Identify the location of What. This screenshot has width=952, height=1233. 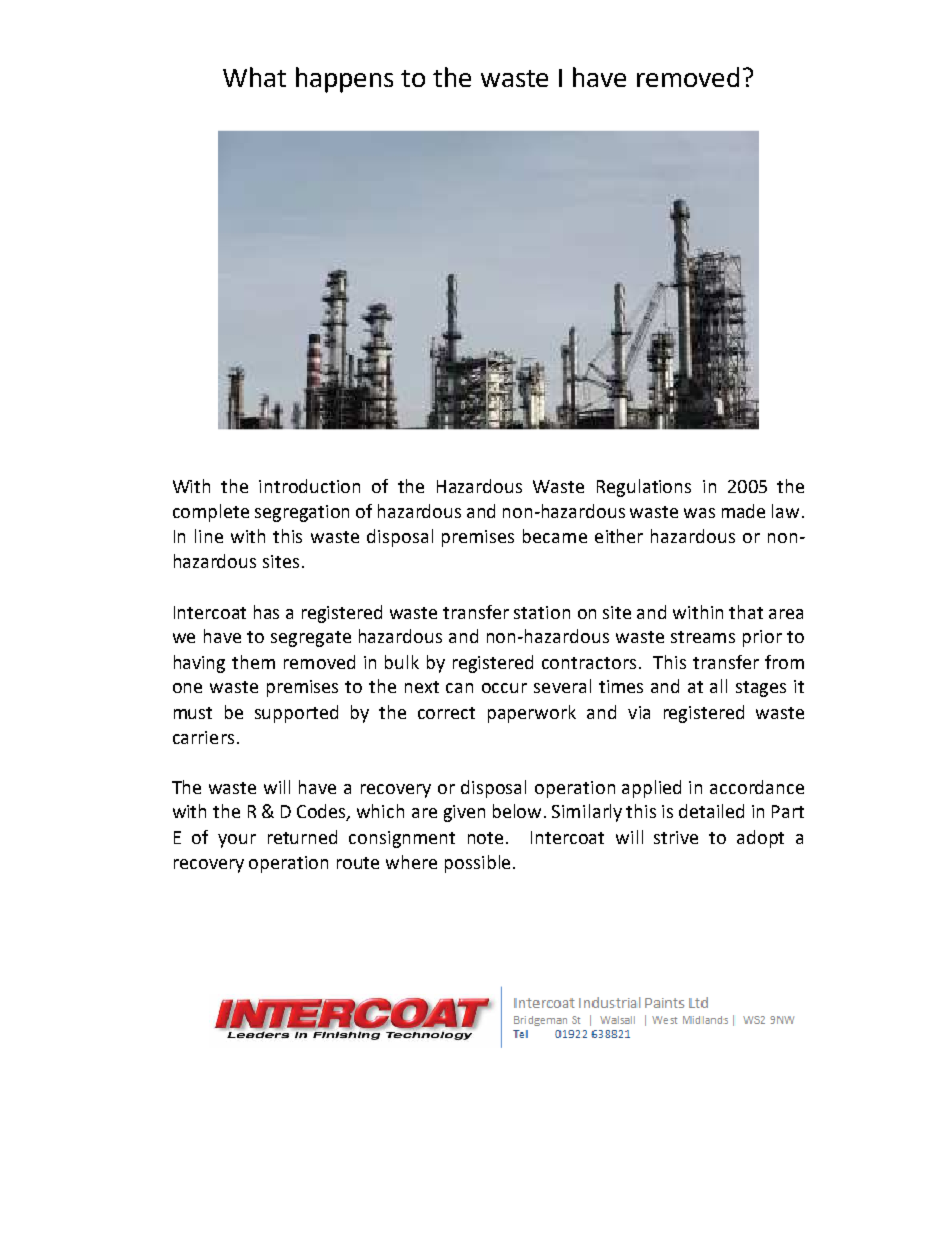
(254, 77).
